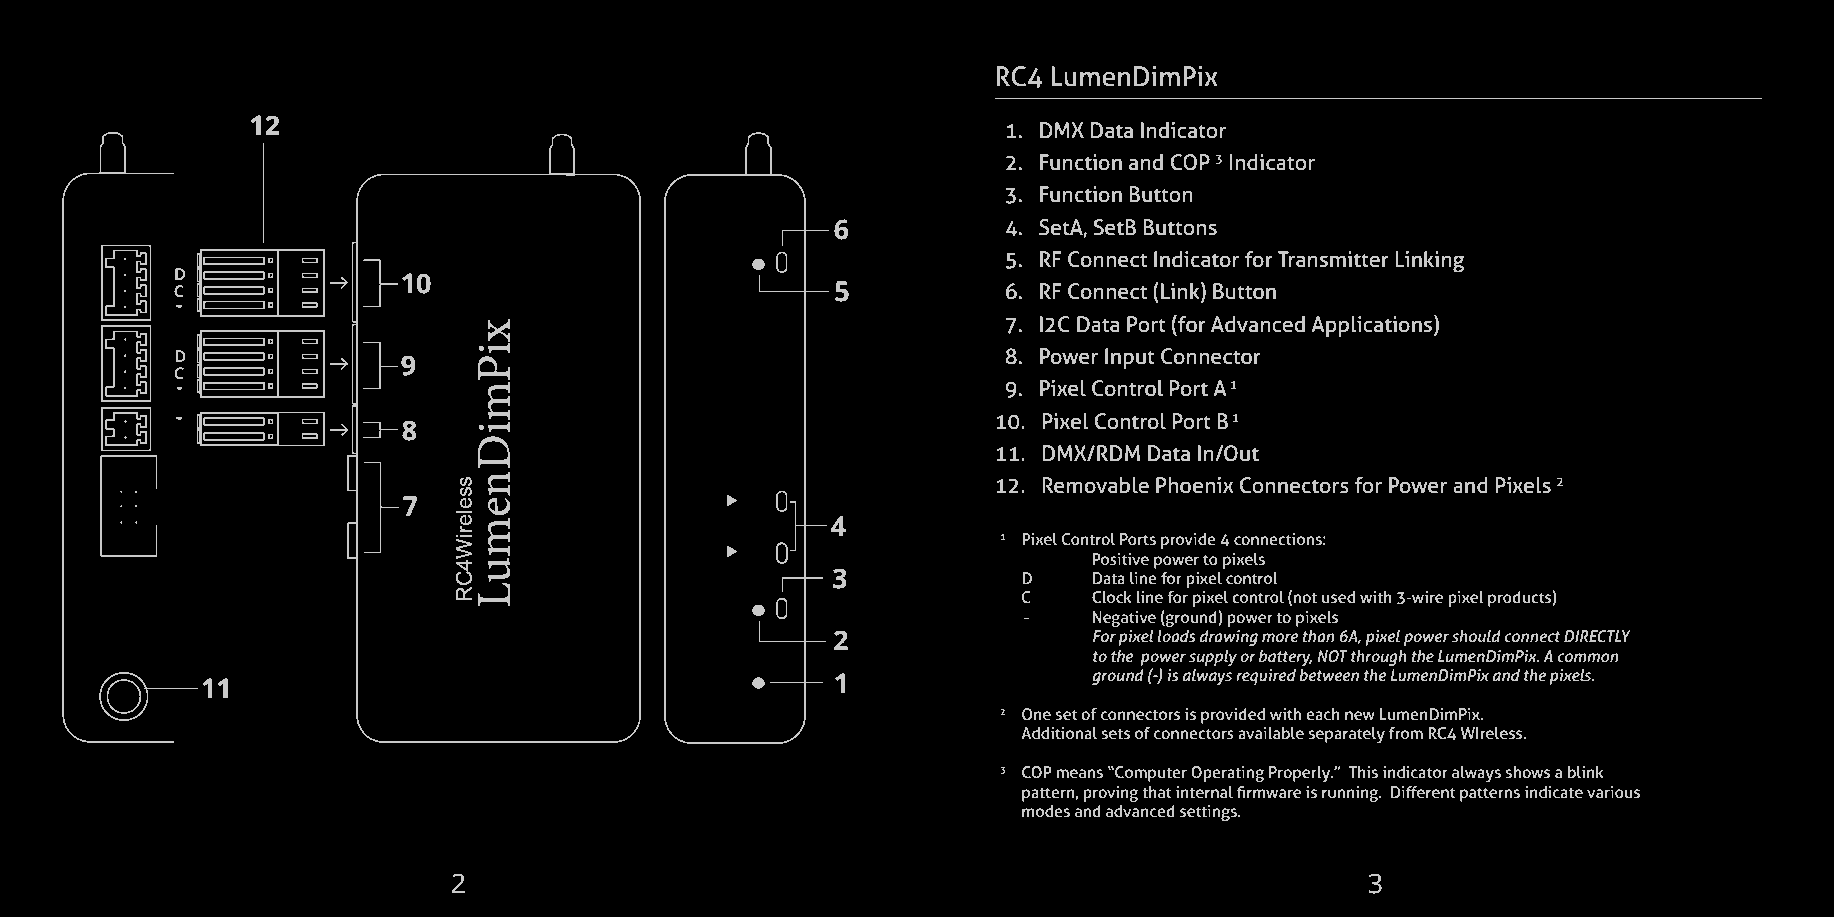 Image resolution: width=1834 pixels, height=917 pixels. What do you see at coordinates (1096, 485) in the page?
I see `Removable` at bounding box center [1096, 485].
